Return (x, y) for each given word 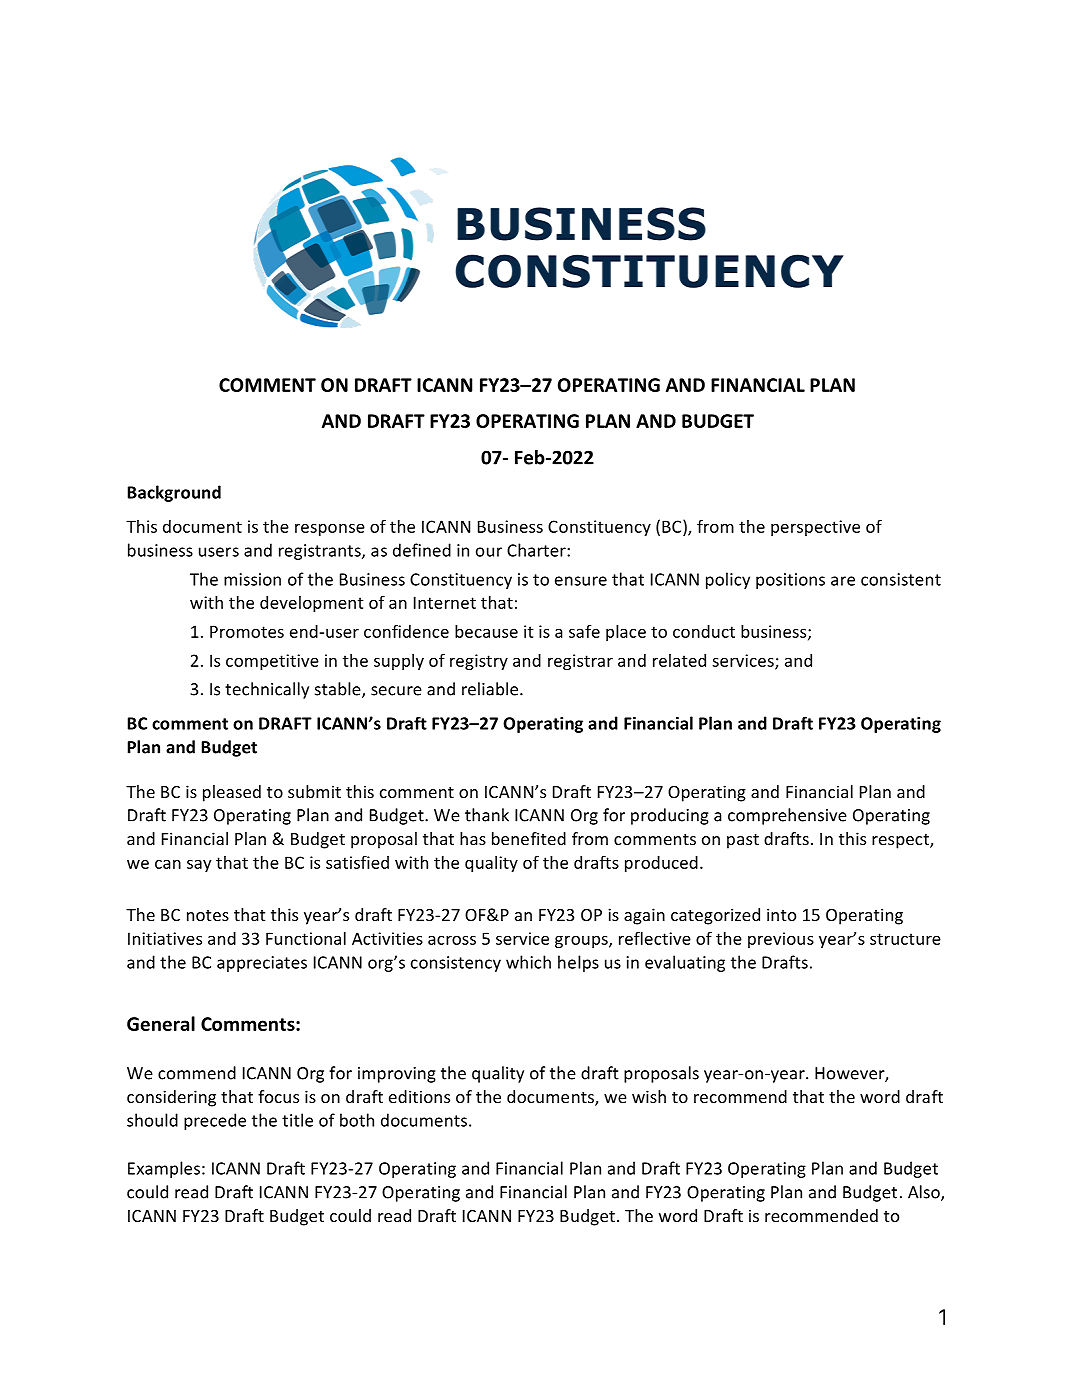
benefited (529, 838)
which (528, 962)
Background (174, 493)
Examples (164, 1169)
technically (267, 690)
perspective (815, 528)
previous (781, 940)
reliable (491, 689)
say (199, 865)
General (161, 1023)
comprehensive (787, 816)
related (679, 660)
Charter (537, 550)
